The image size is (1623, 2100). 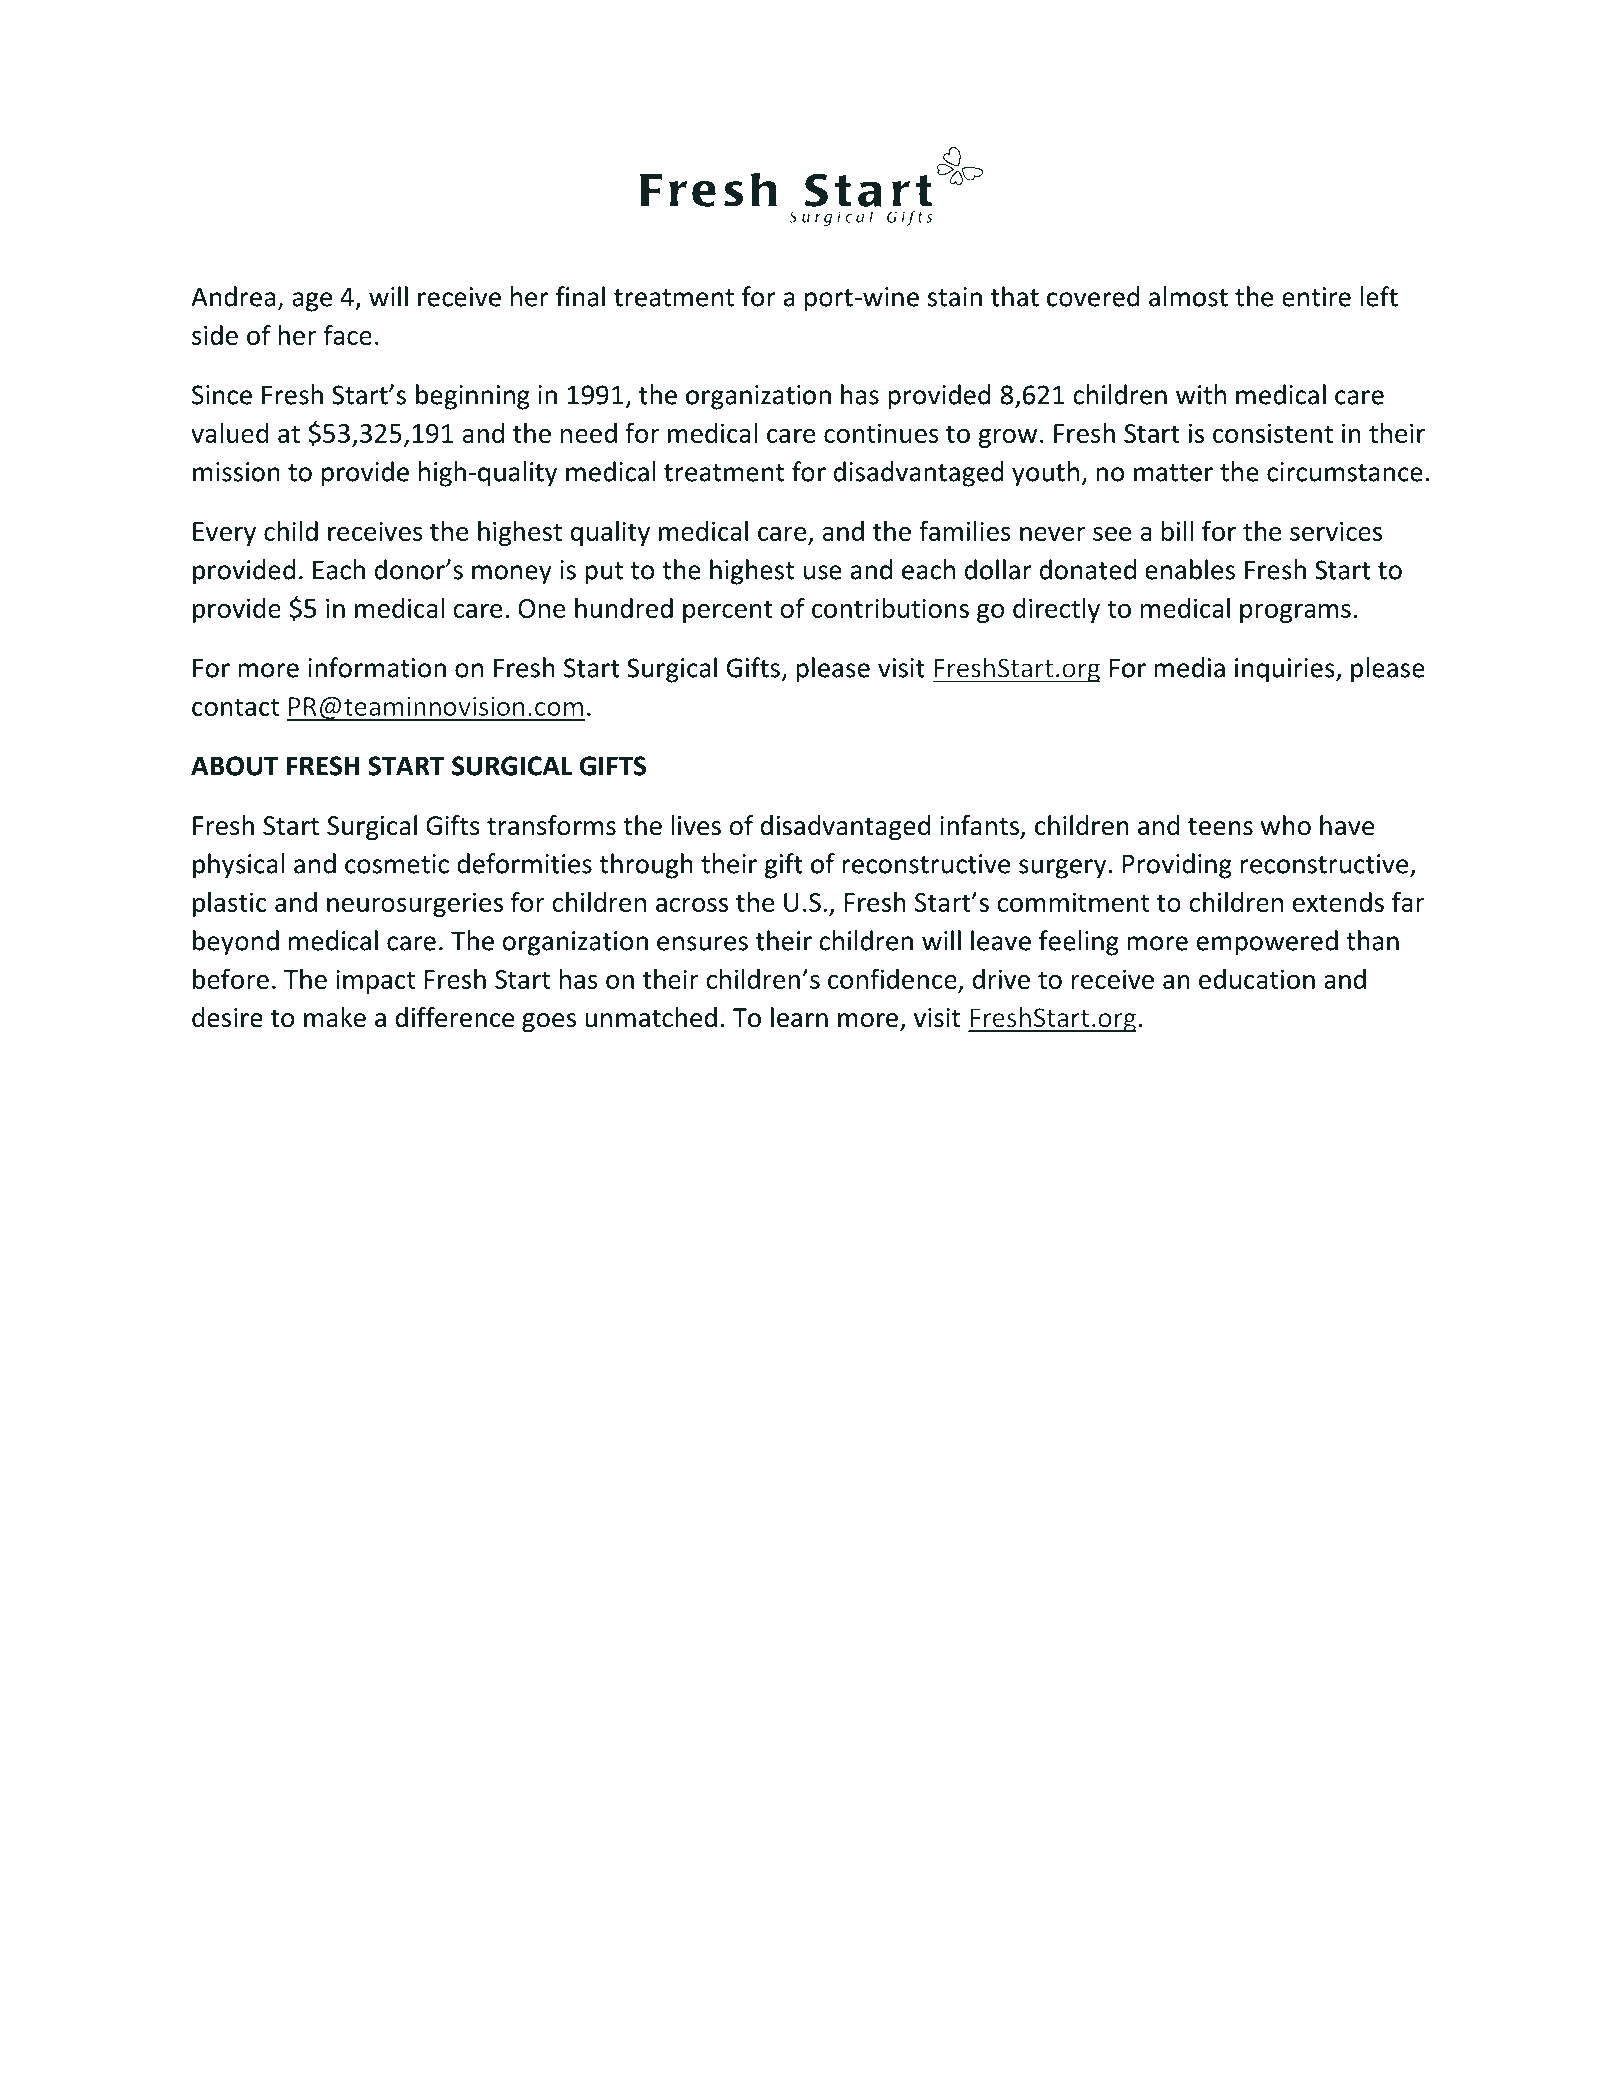 I want to click on consistent, so click(x=1273, y=433).
